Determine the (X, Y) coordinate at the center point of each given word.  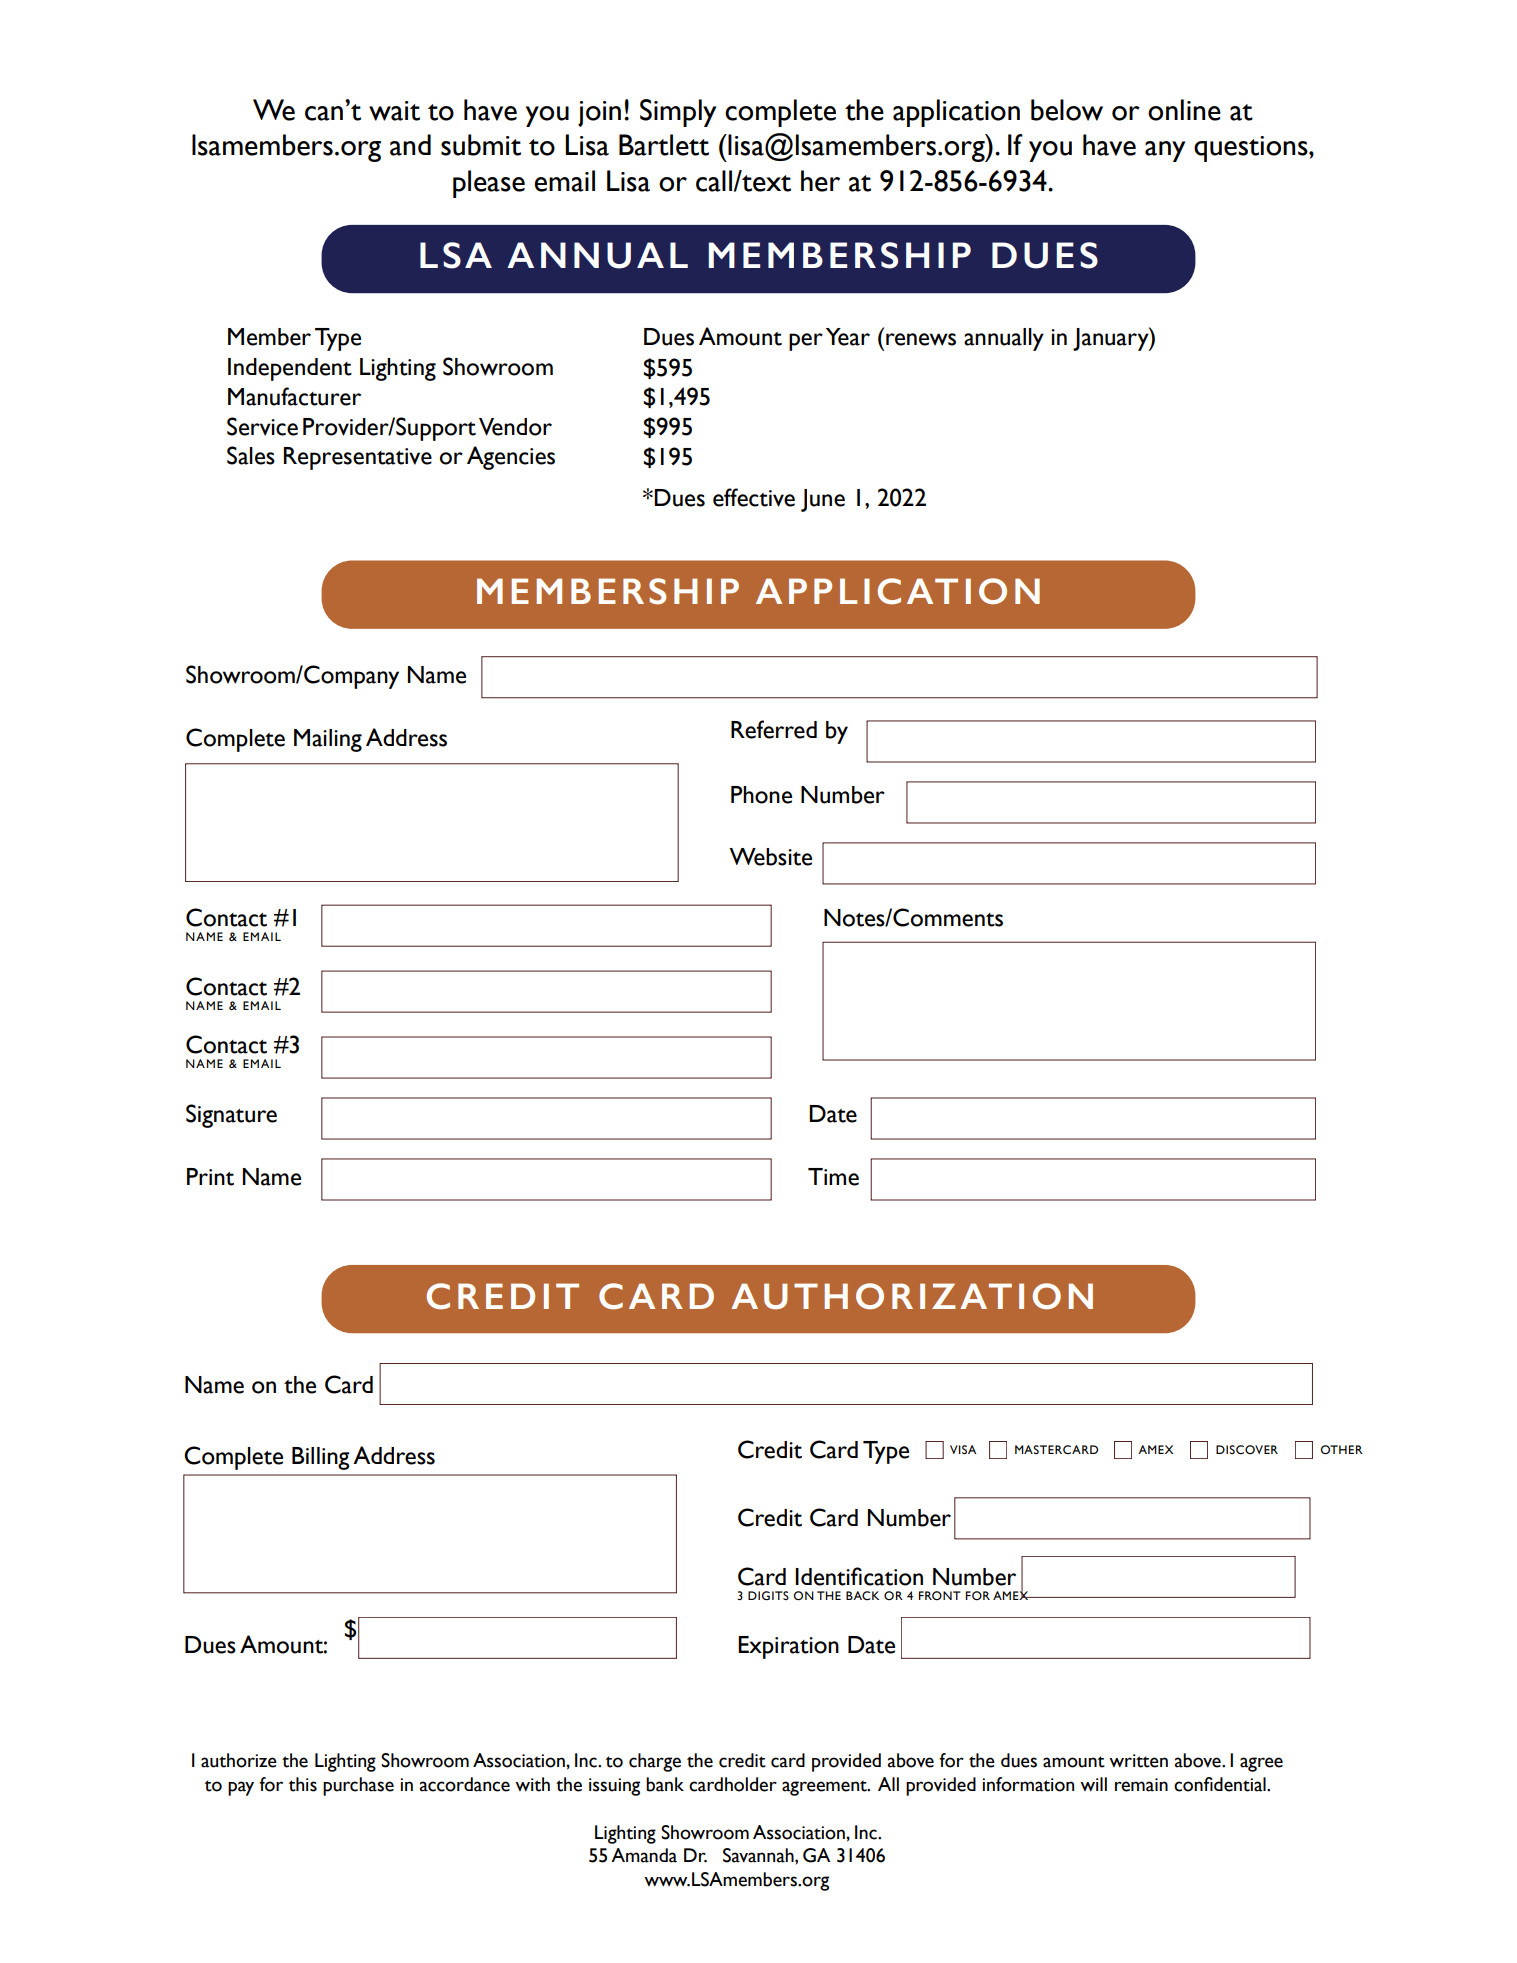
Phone (761, 795)
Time (833, 1177)
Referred (774, 729)
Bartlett (664, 145)
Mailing (328, 740)
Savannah (759, 1855)
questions (1252, 149)
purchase (358, 1786)
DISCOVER (1247, 1449)
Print (210, 1177)
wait (394, 111)
